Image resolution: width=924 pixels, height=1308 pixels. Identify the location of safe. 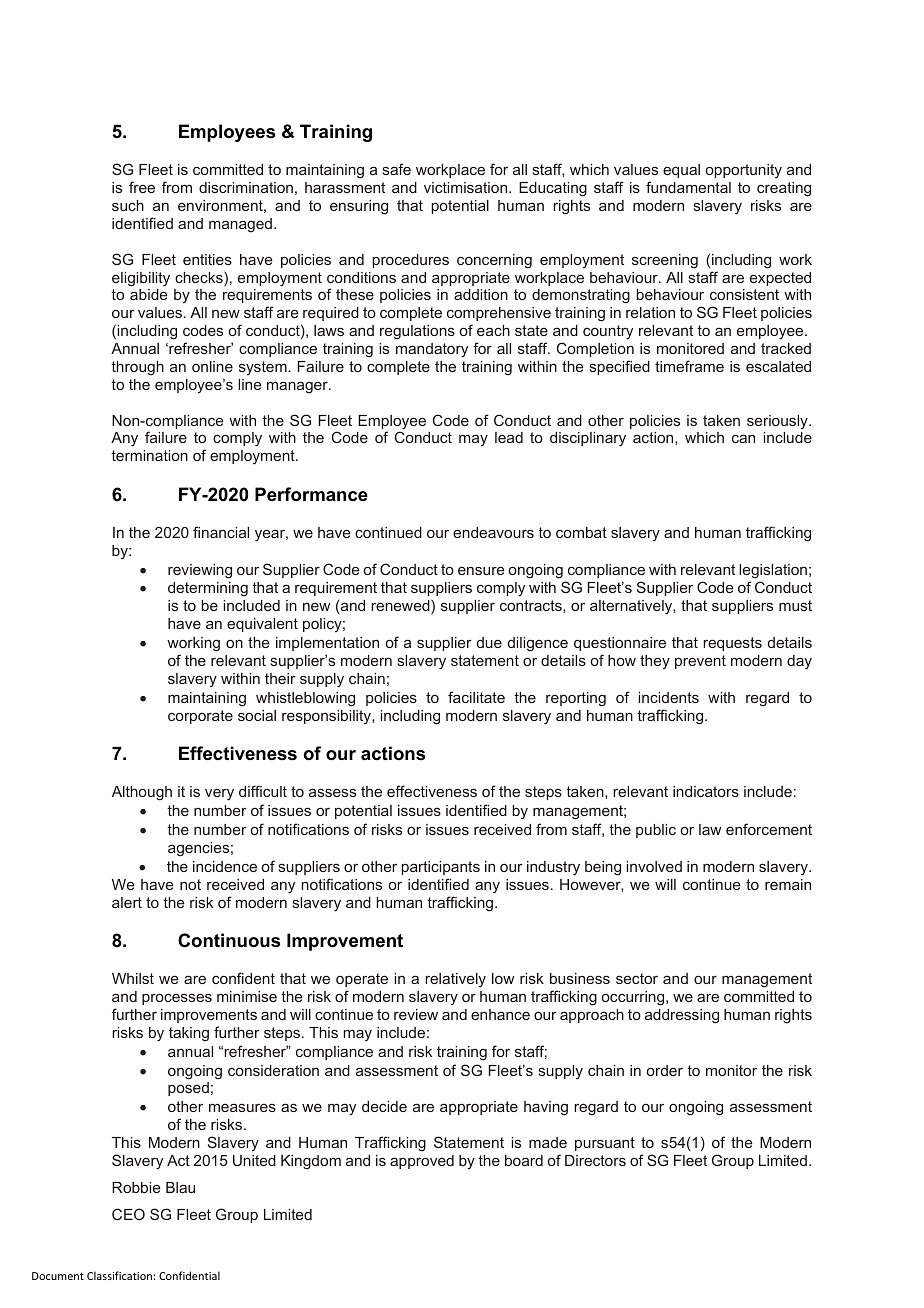
(397, 169).
